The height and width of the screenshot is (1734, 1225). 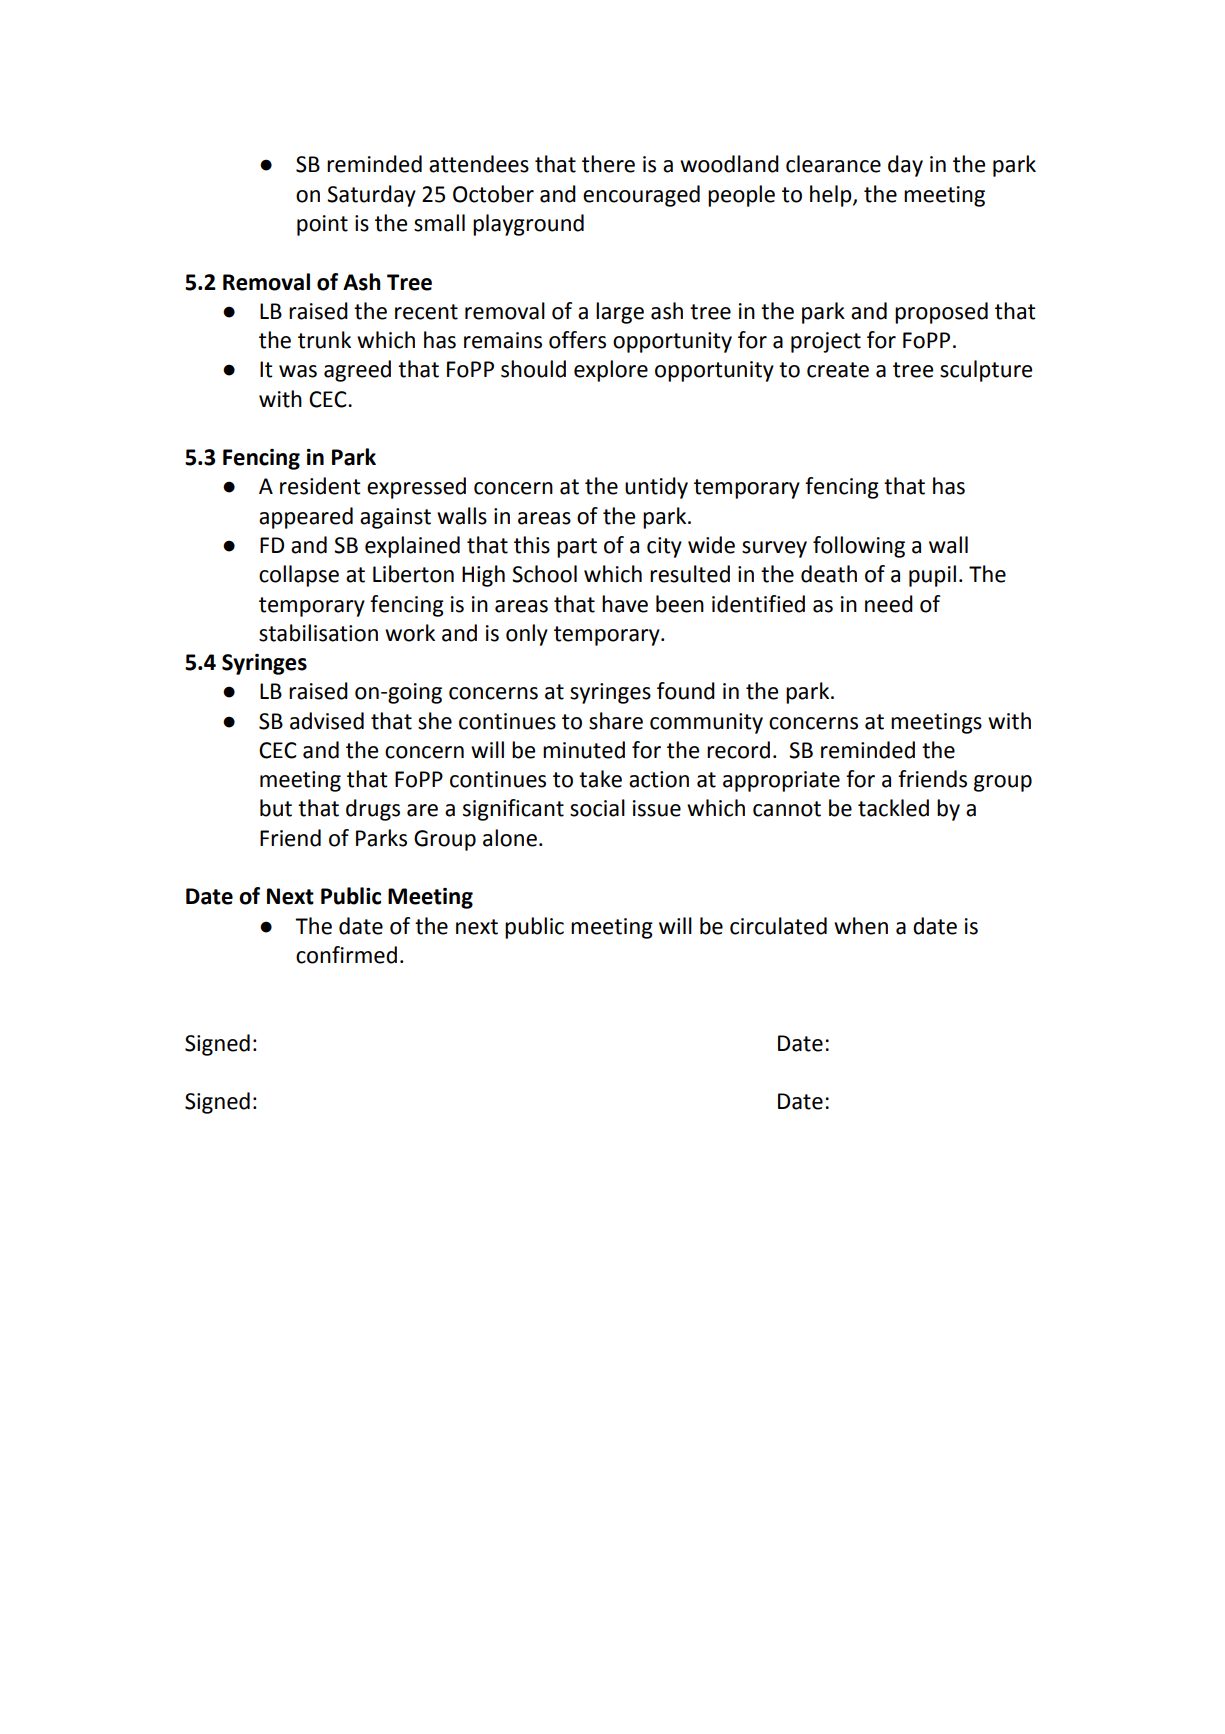 What do you see at coordinates (686, 691) in the screenshot?
I see `found` at bounding box center [686, 691].
